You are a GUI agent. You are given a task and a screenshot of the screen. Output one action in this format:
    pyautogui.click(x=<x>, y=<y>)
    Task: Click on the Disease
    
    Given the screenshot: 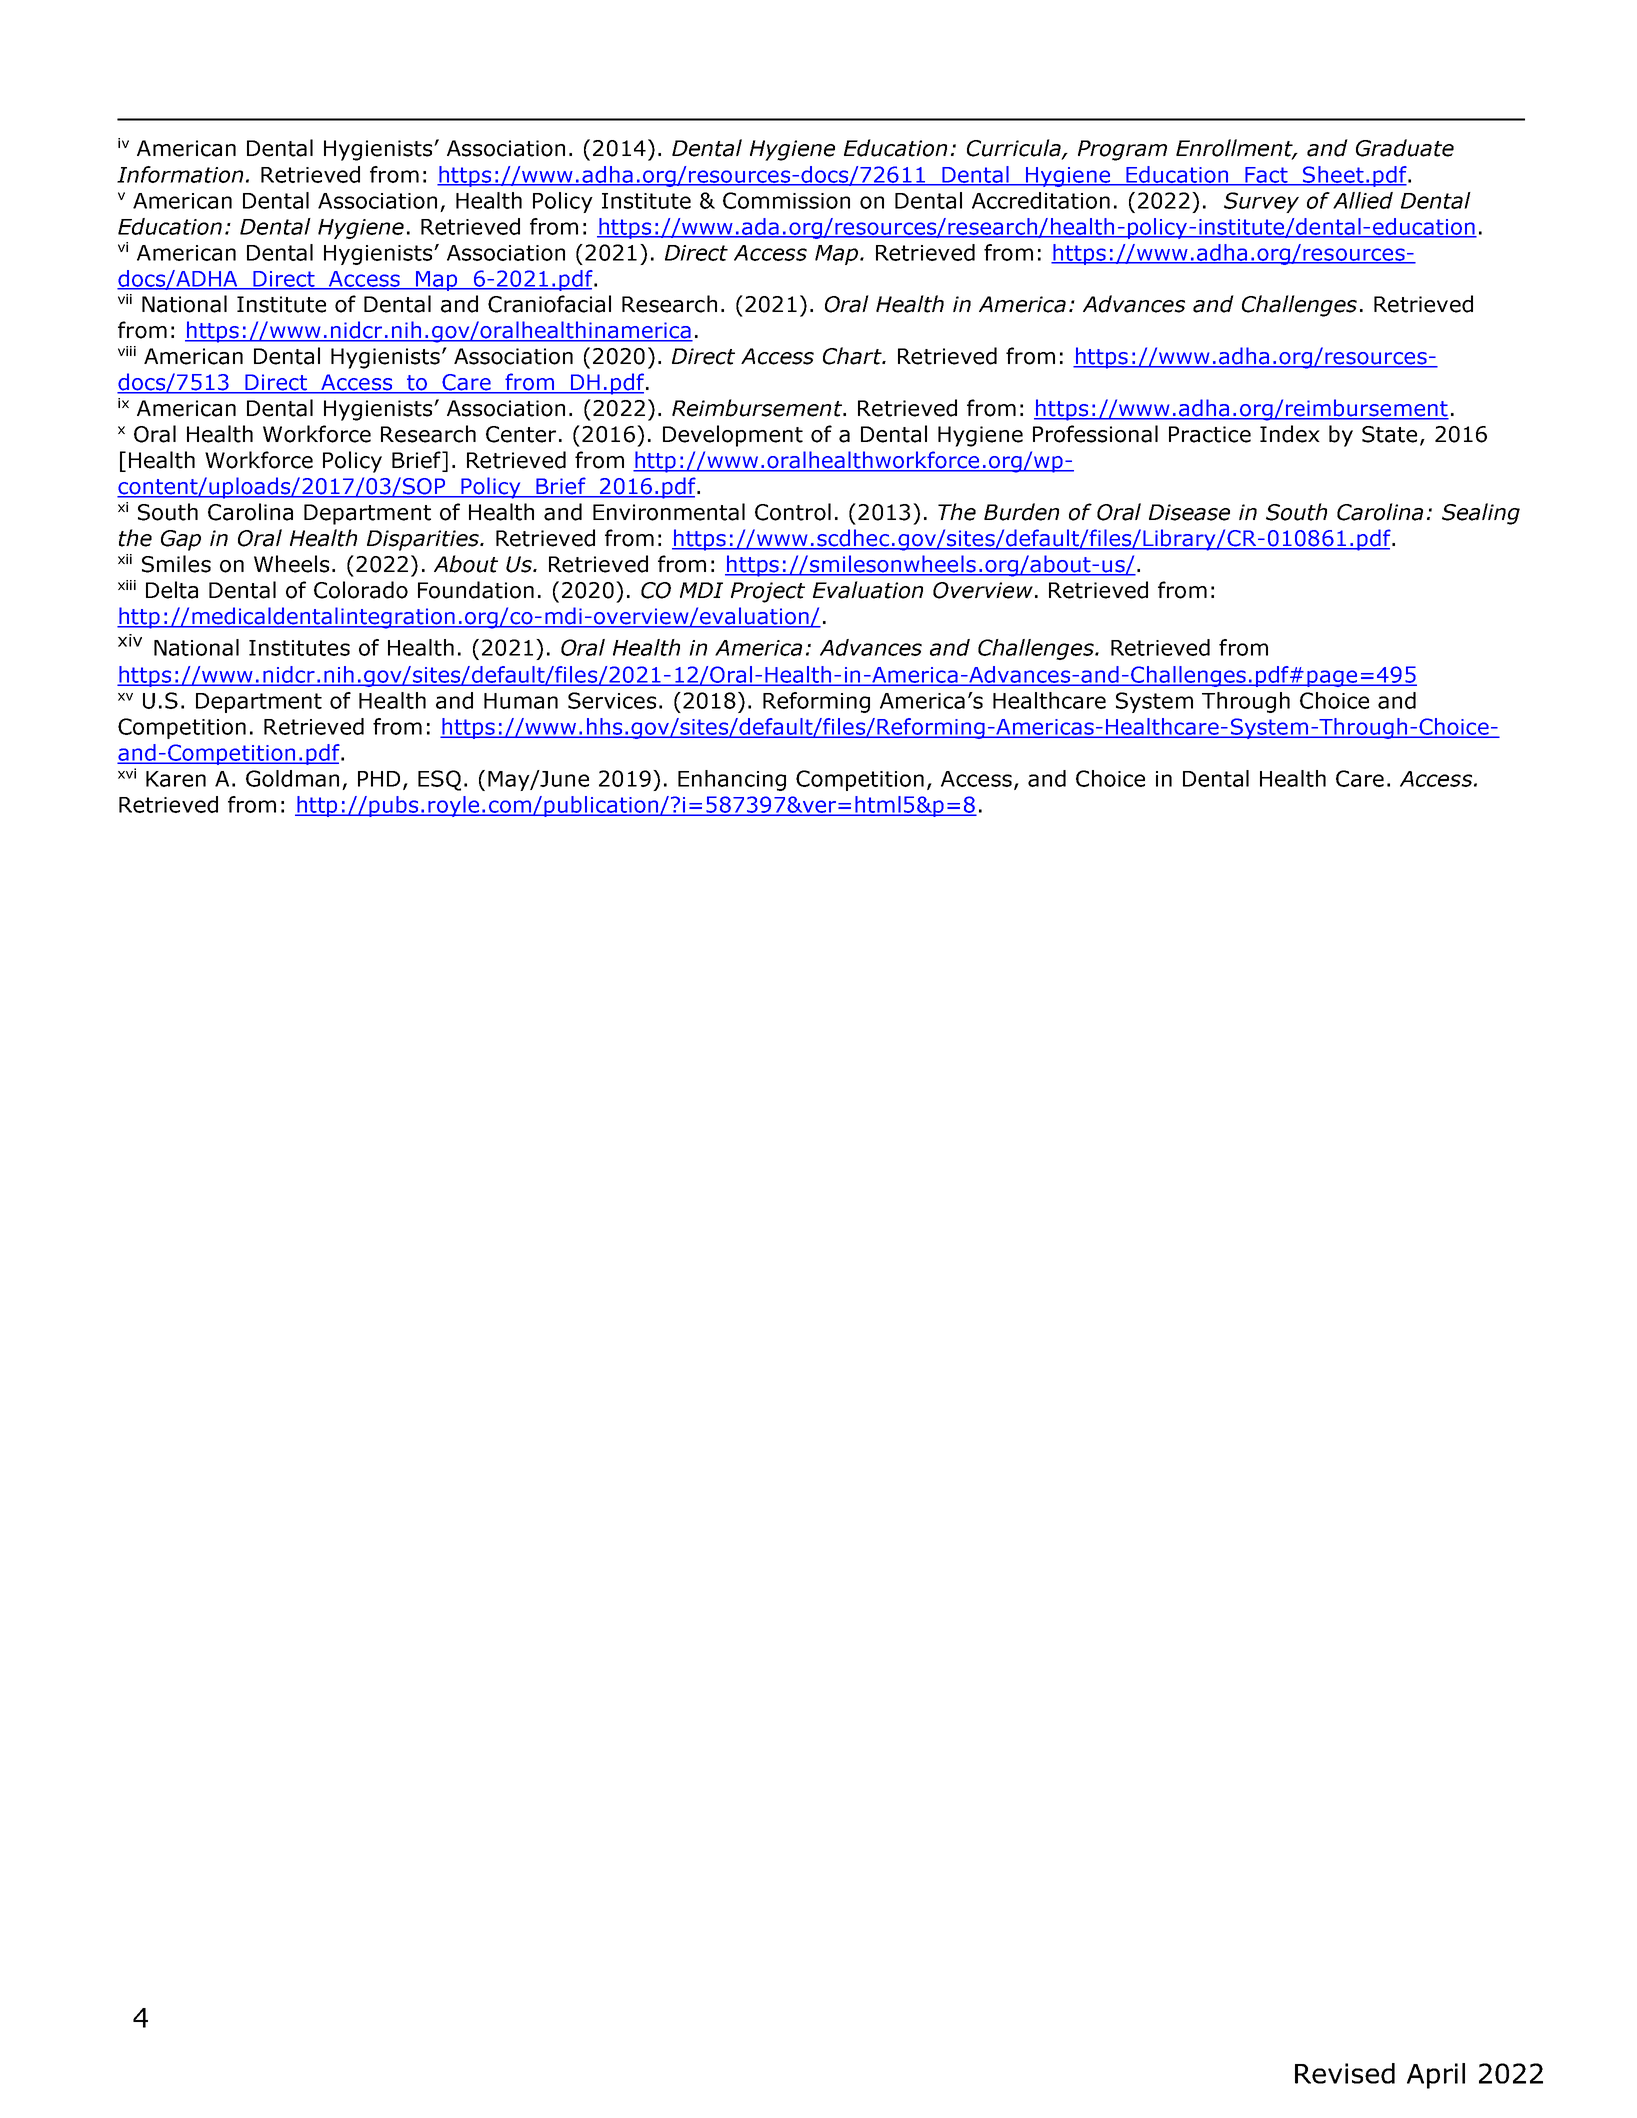 What is the action you would take?
    pyautogui.click(x=1189, y=512)
